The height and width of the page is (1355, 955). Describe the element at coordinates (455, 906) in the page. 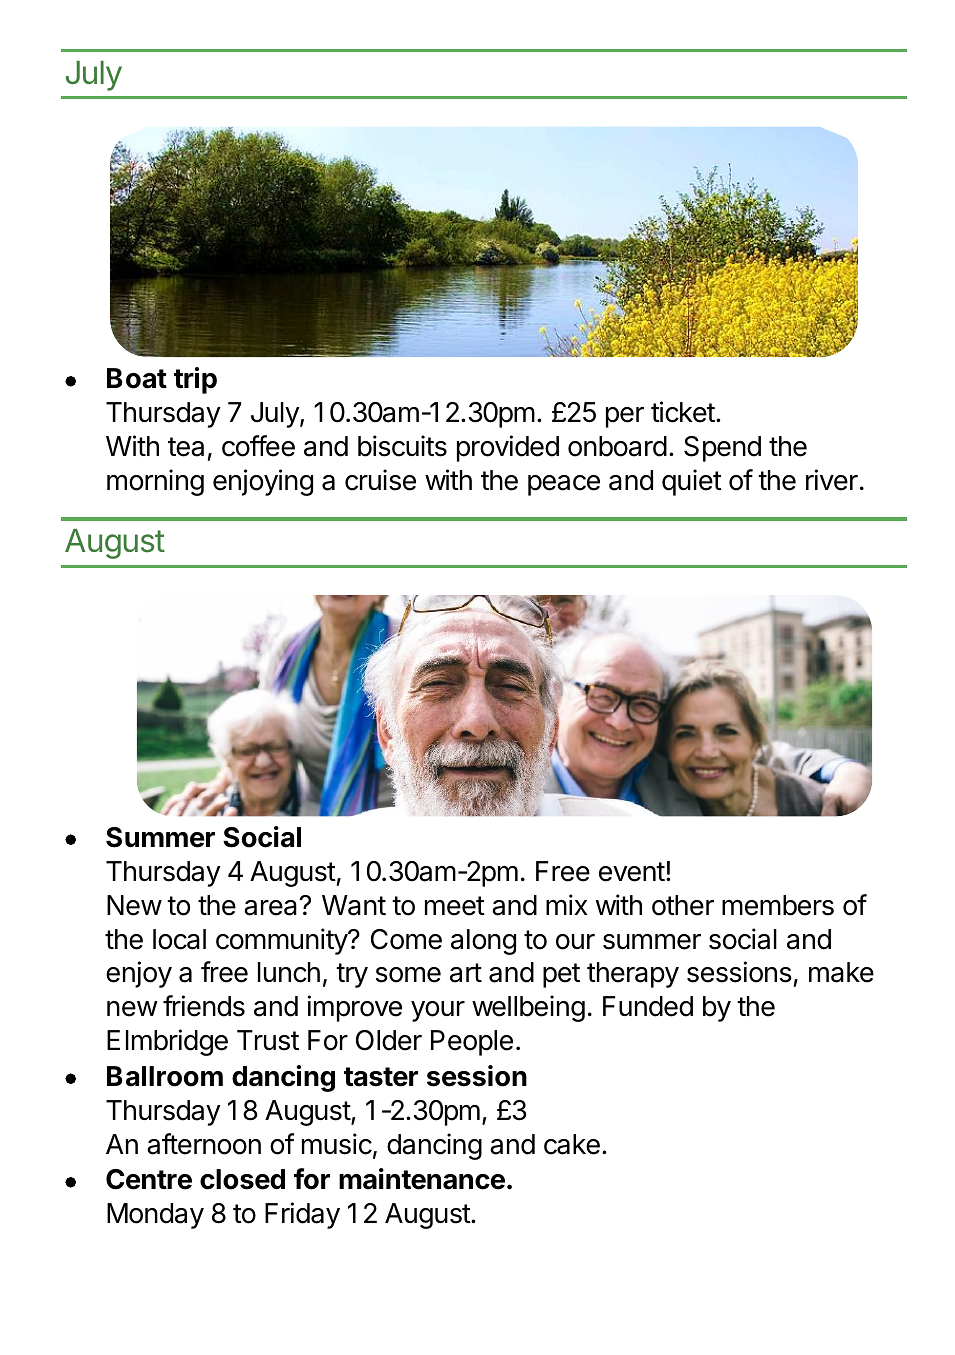

I see `meet` at that location.
